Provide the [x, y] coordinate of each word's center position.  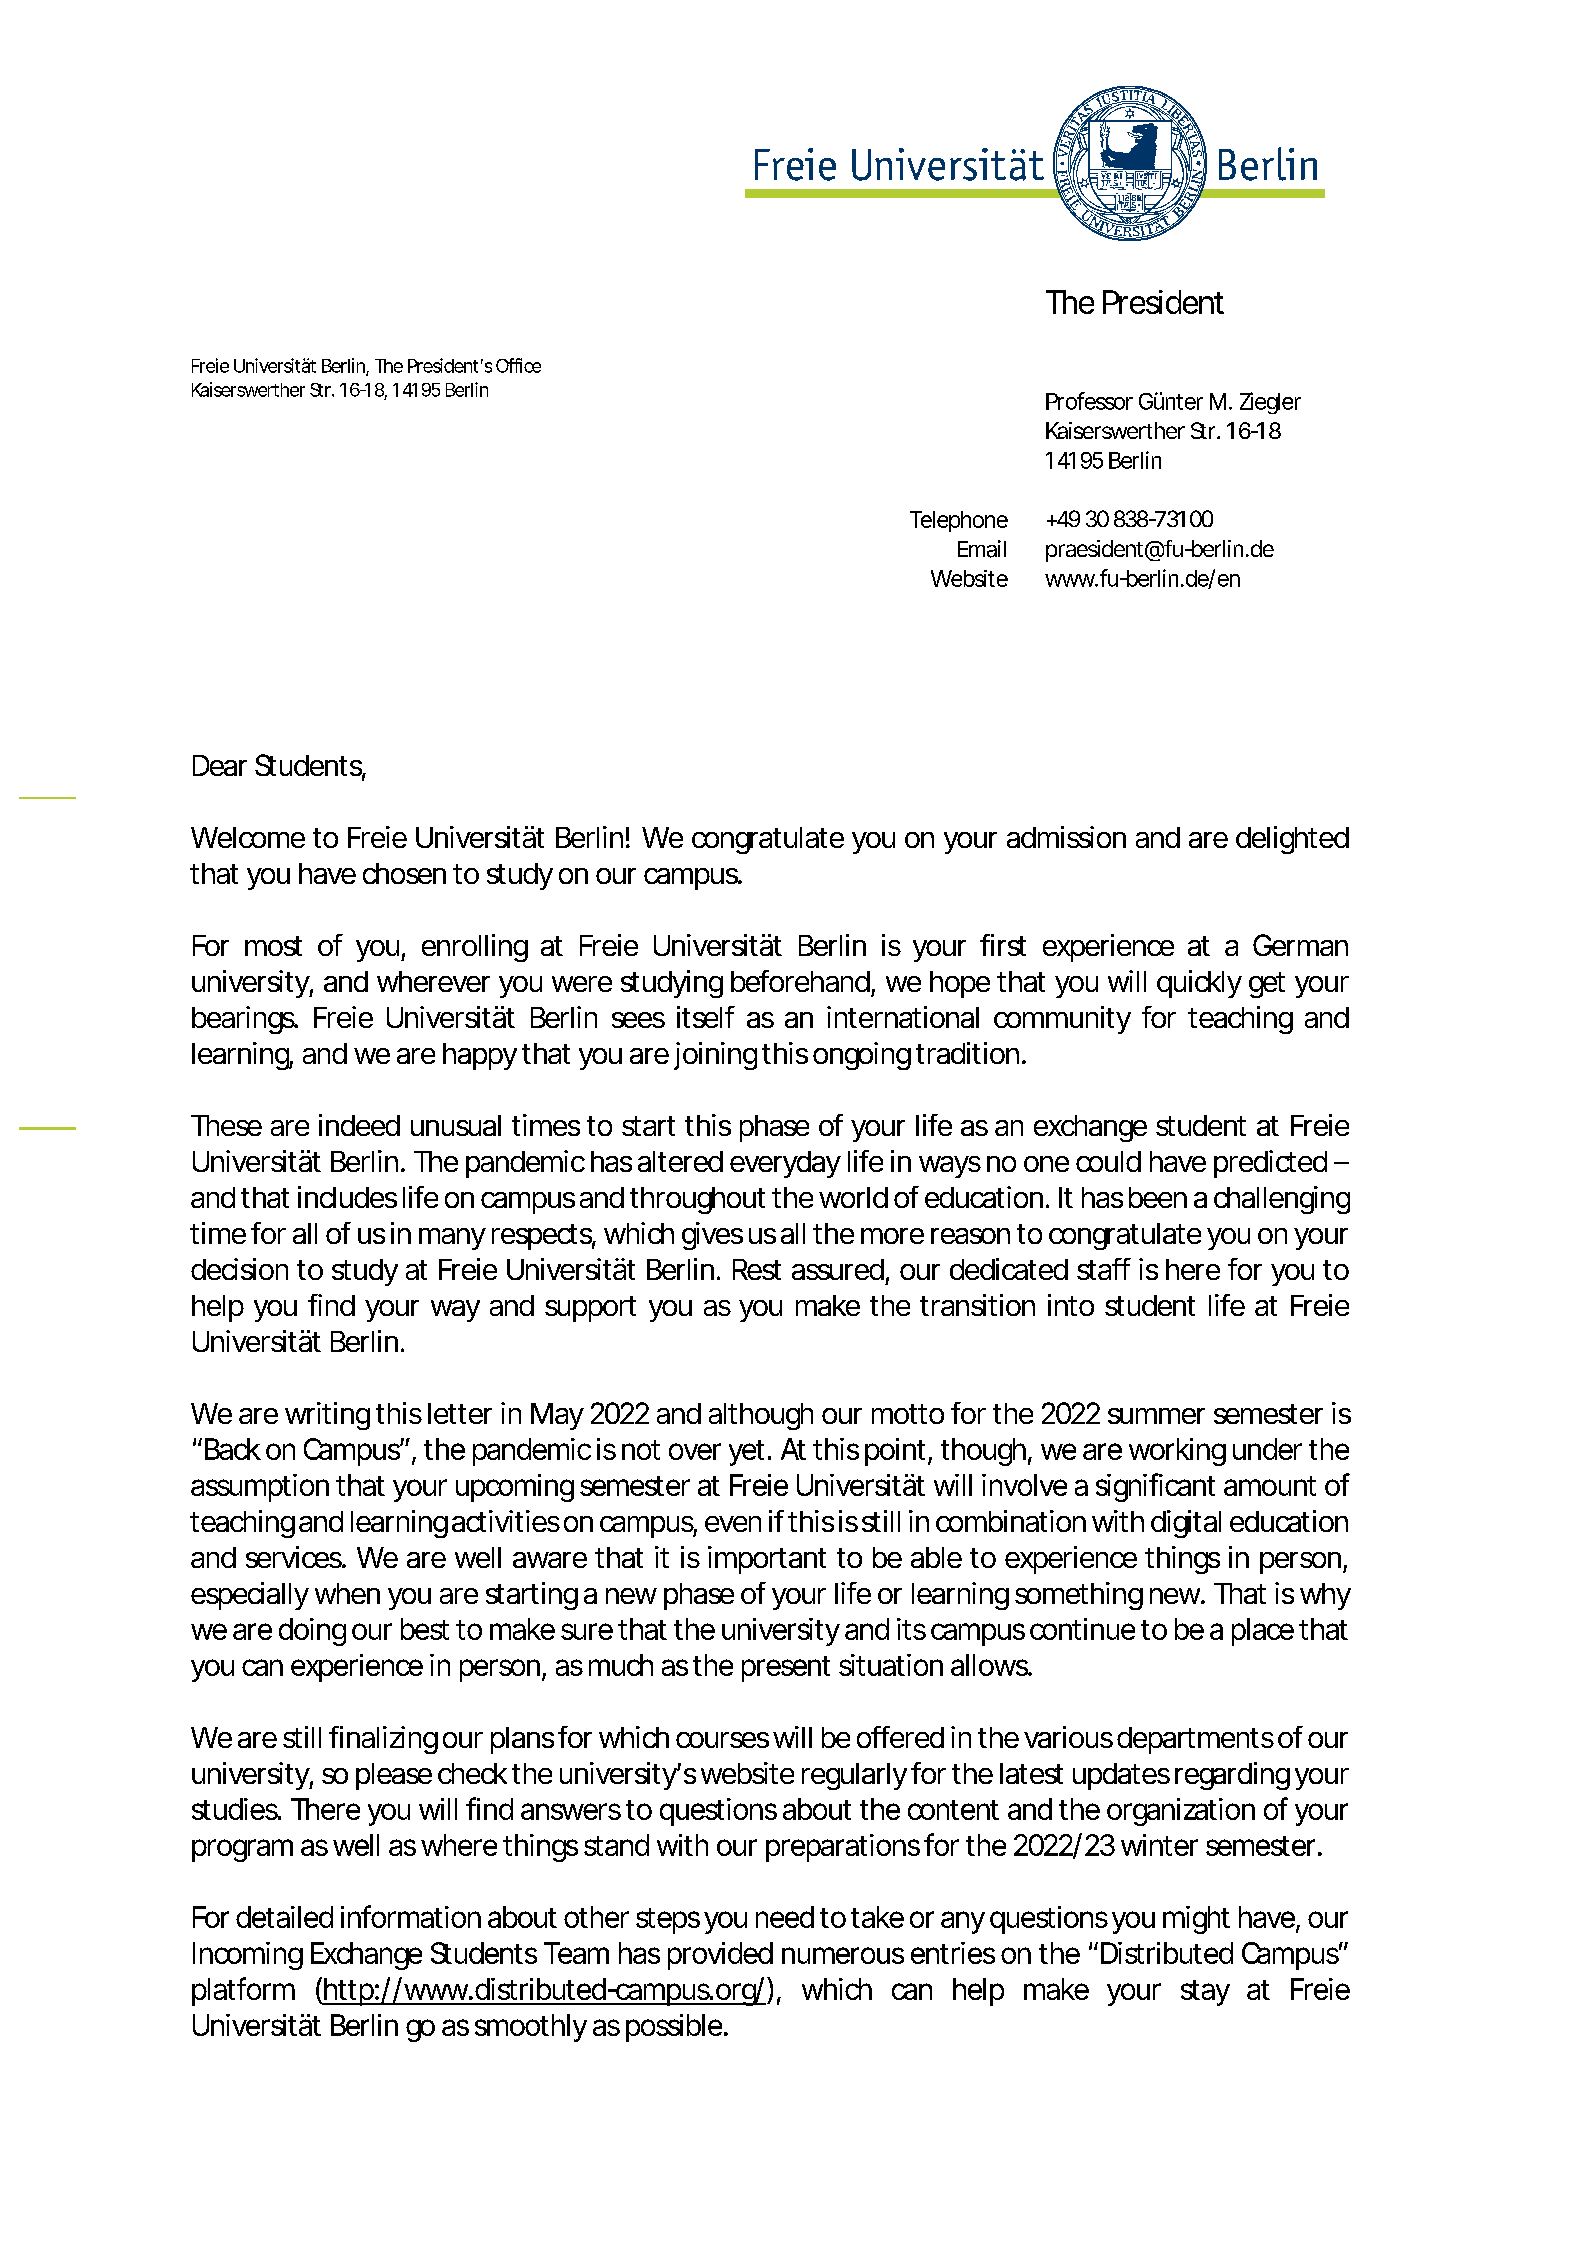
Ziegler [1270, 403]
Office [518, 365]
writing [327, 1416]
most [273, 946]
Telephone [959, 521]
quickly [1199, 984]
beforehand [800, 981]
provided [720, 1956]
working [1177, 1452]
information [411, 1916]
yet [749, 1453]
